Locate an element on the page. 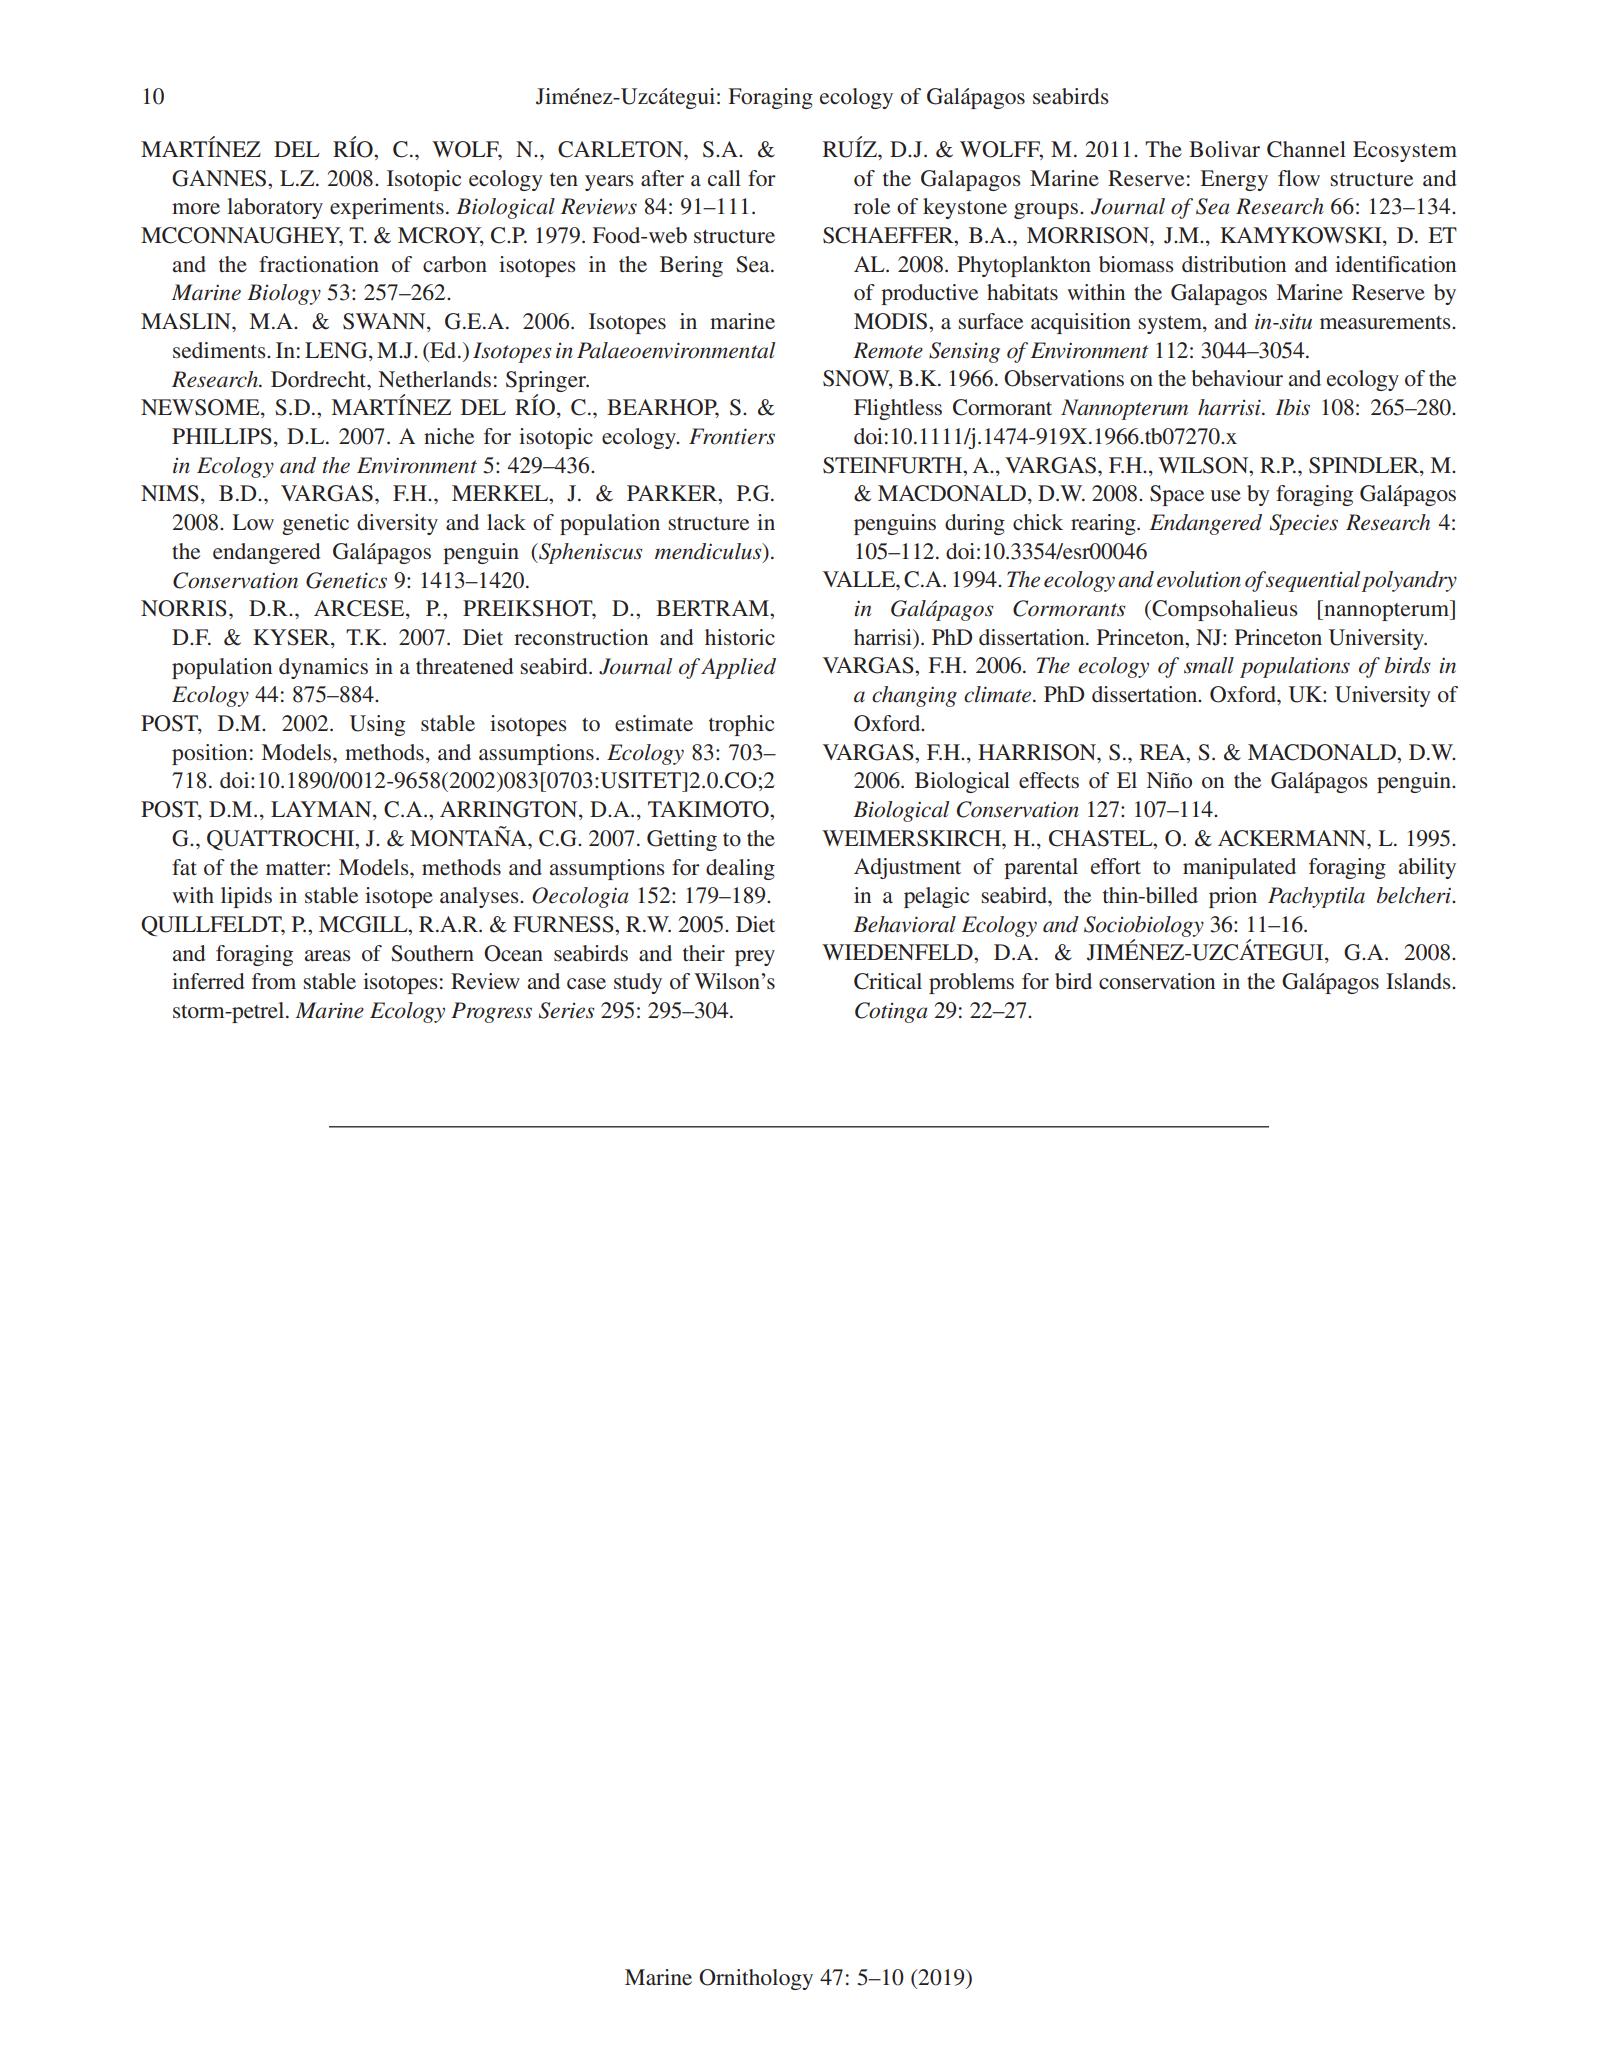  LAYMAN is located at coordinates (322, 810).
